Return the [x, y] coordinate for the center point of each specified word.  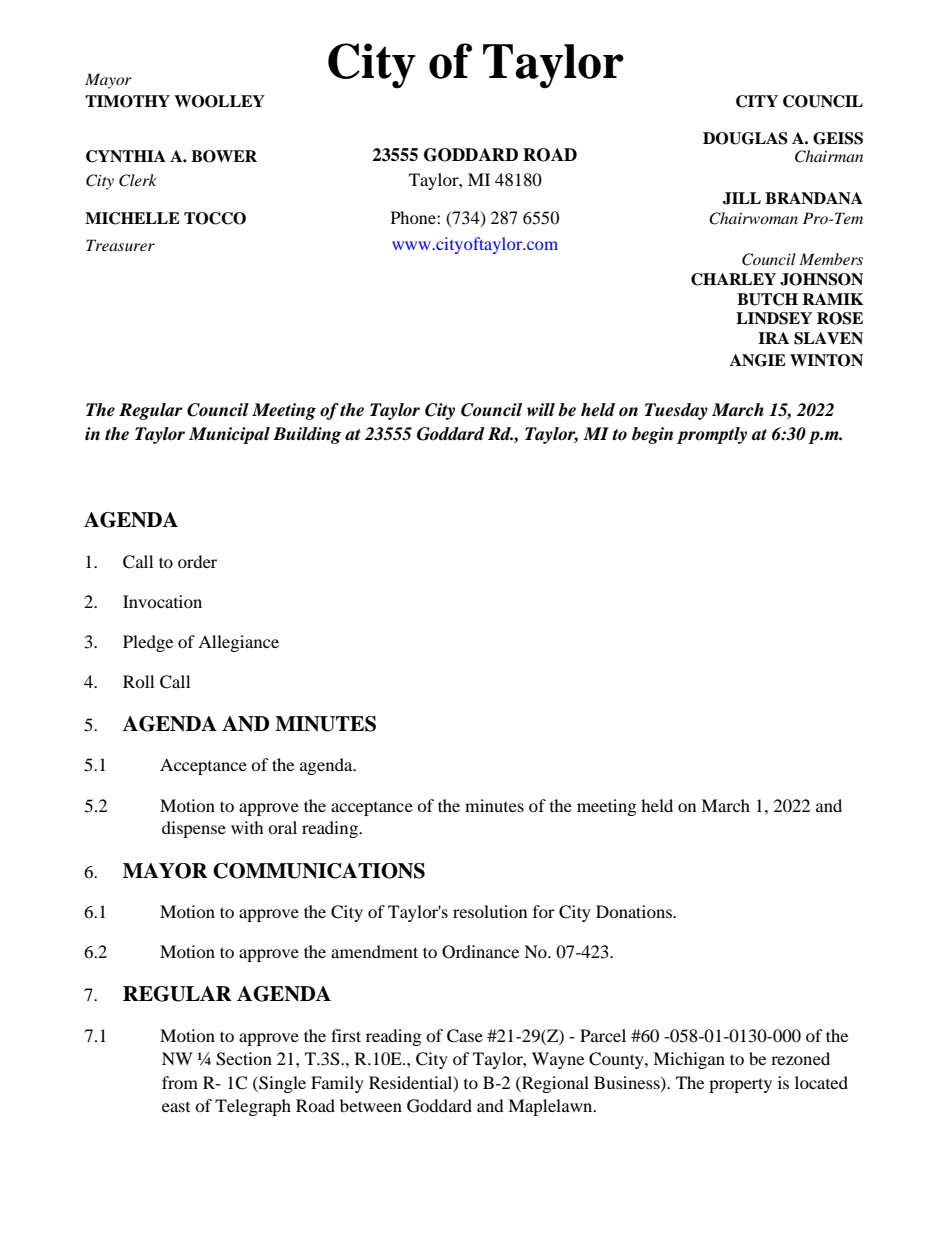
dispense [194, 829]
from [180, 1082]
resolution [490, 911]
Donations [635, 911]
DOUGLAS [745, 138]
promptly [712, 435]
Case [465, 1036]
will [541, 409]
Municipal [229, 435]
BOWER [224, 156]
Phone [414, 217]
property [740, 1085]
